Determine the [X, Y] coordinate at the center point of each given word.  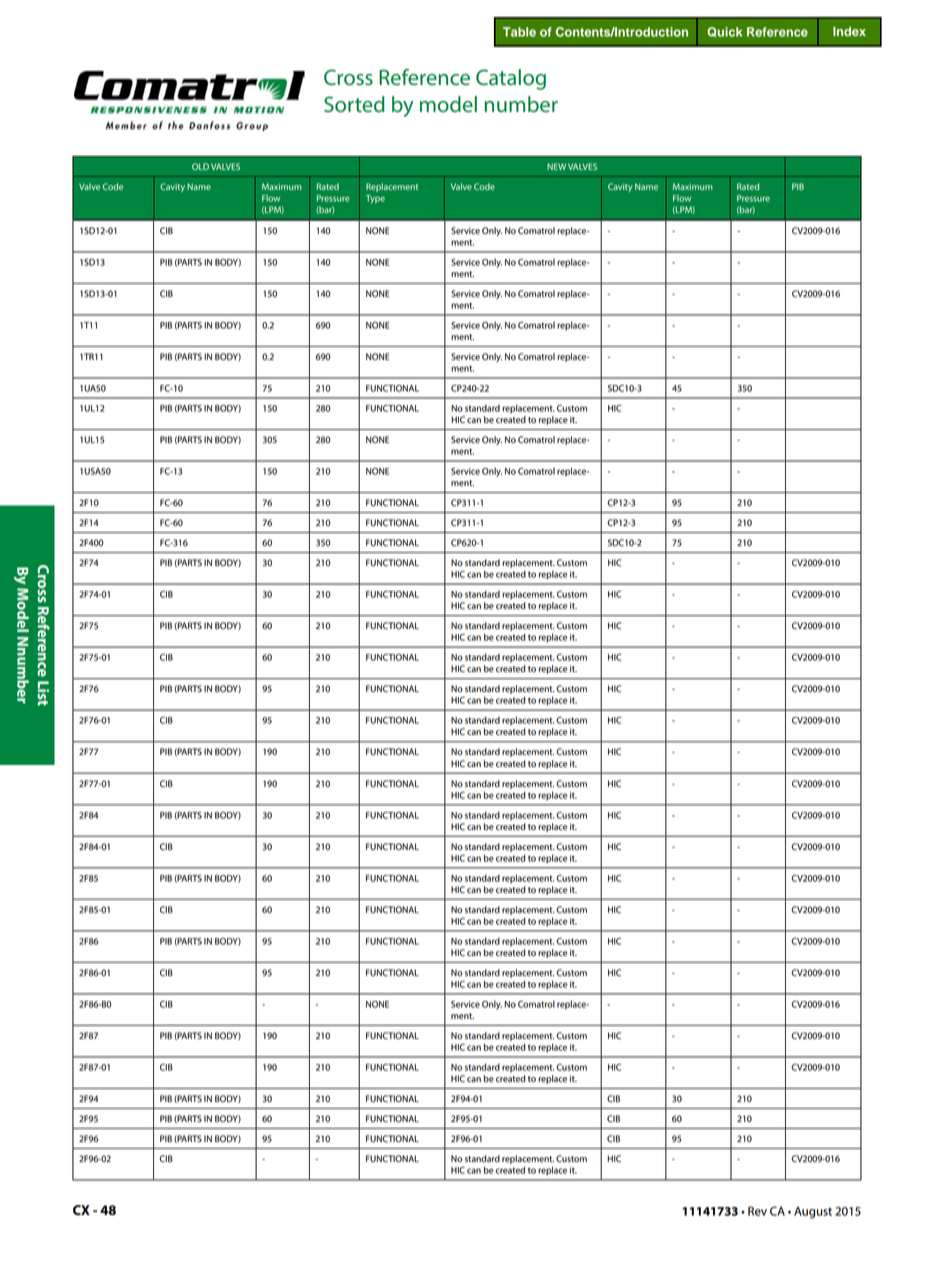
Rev [757, 1211]
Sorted [354, 104]
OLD [200, 166]
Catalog [511, 79]
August [813, 1213]
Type [375, 199]
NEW [556, 166]
